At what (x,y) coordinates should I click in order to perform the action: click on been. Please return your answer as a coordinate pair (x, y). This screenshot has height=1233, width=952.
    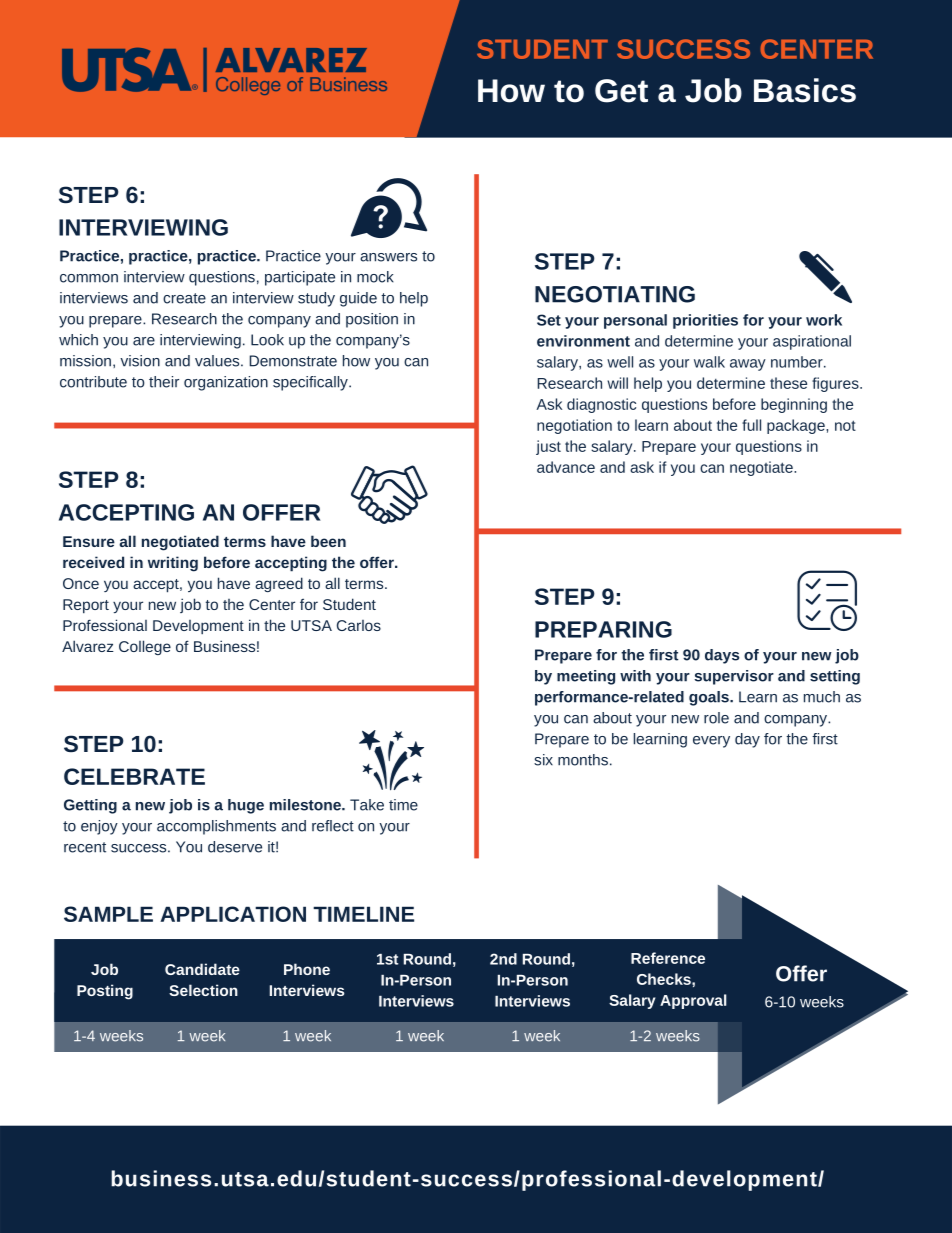
    Looking at the image, I should click on (328, 541).
